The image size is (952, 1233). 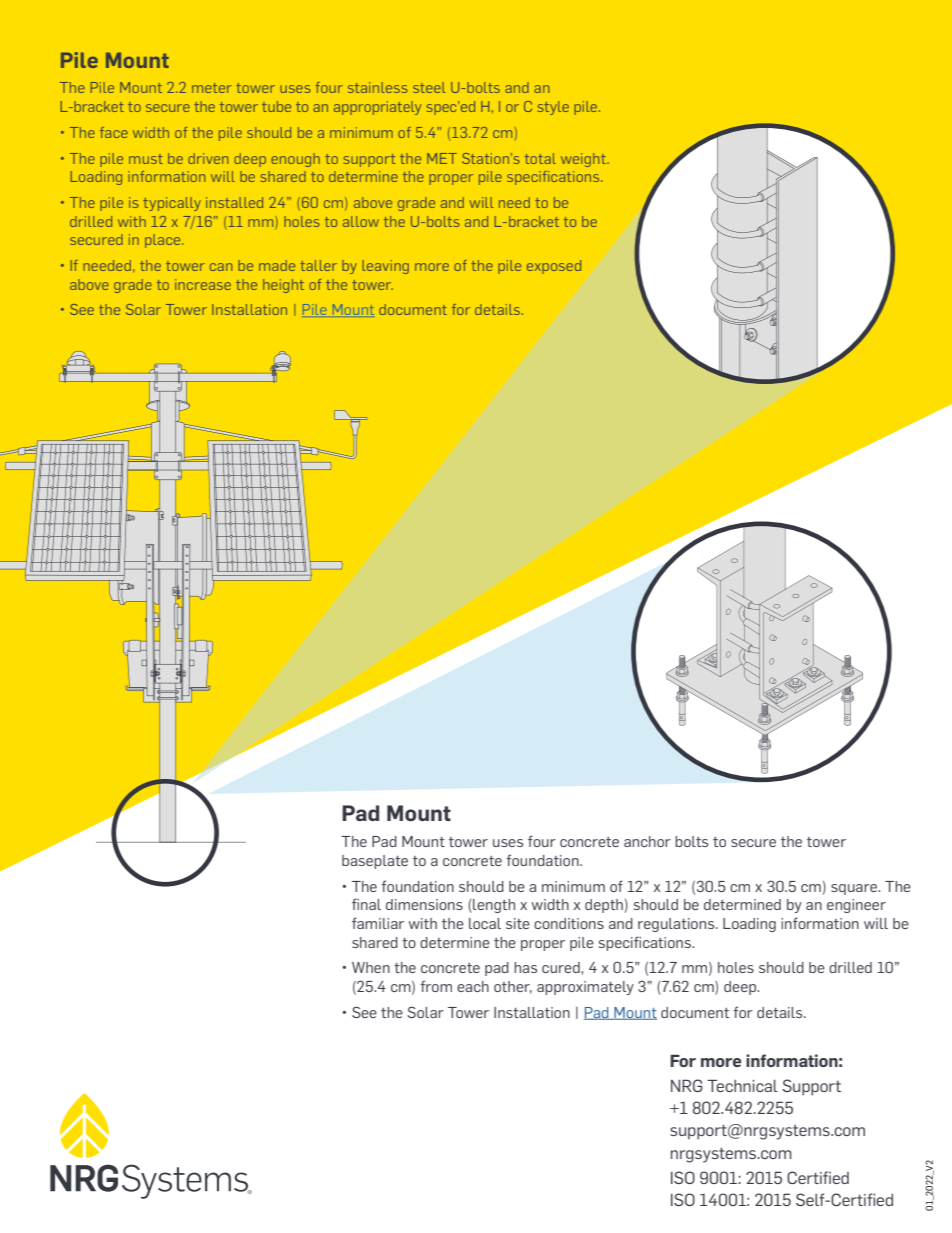 What do you see at coordinates (212, 88) in the page?
I see `meter` at bounding box center [212, 88].
